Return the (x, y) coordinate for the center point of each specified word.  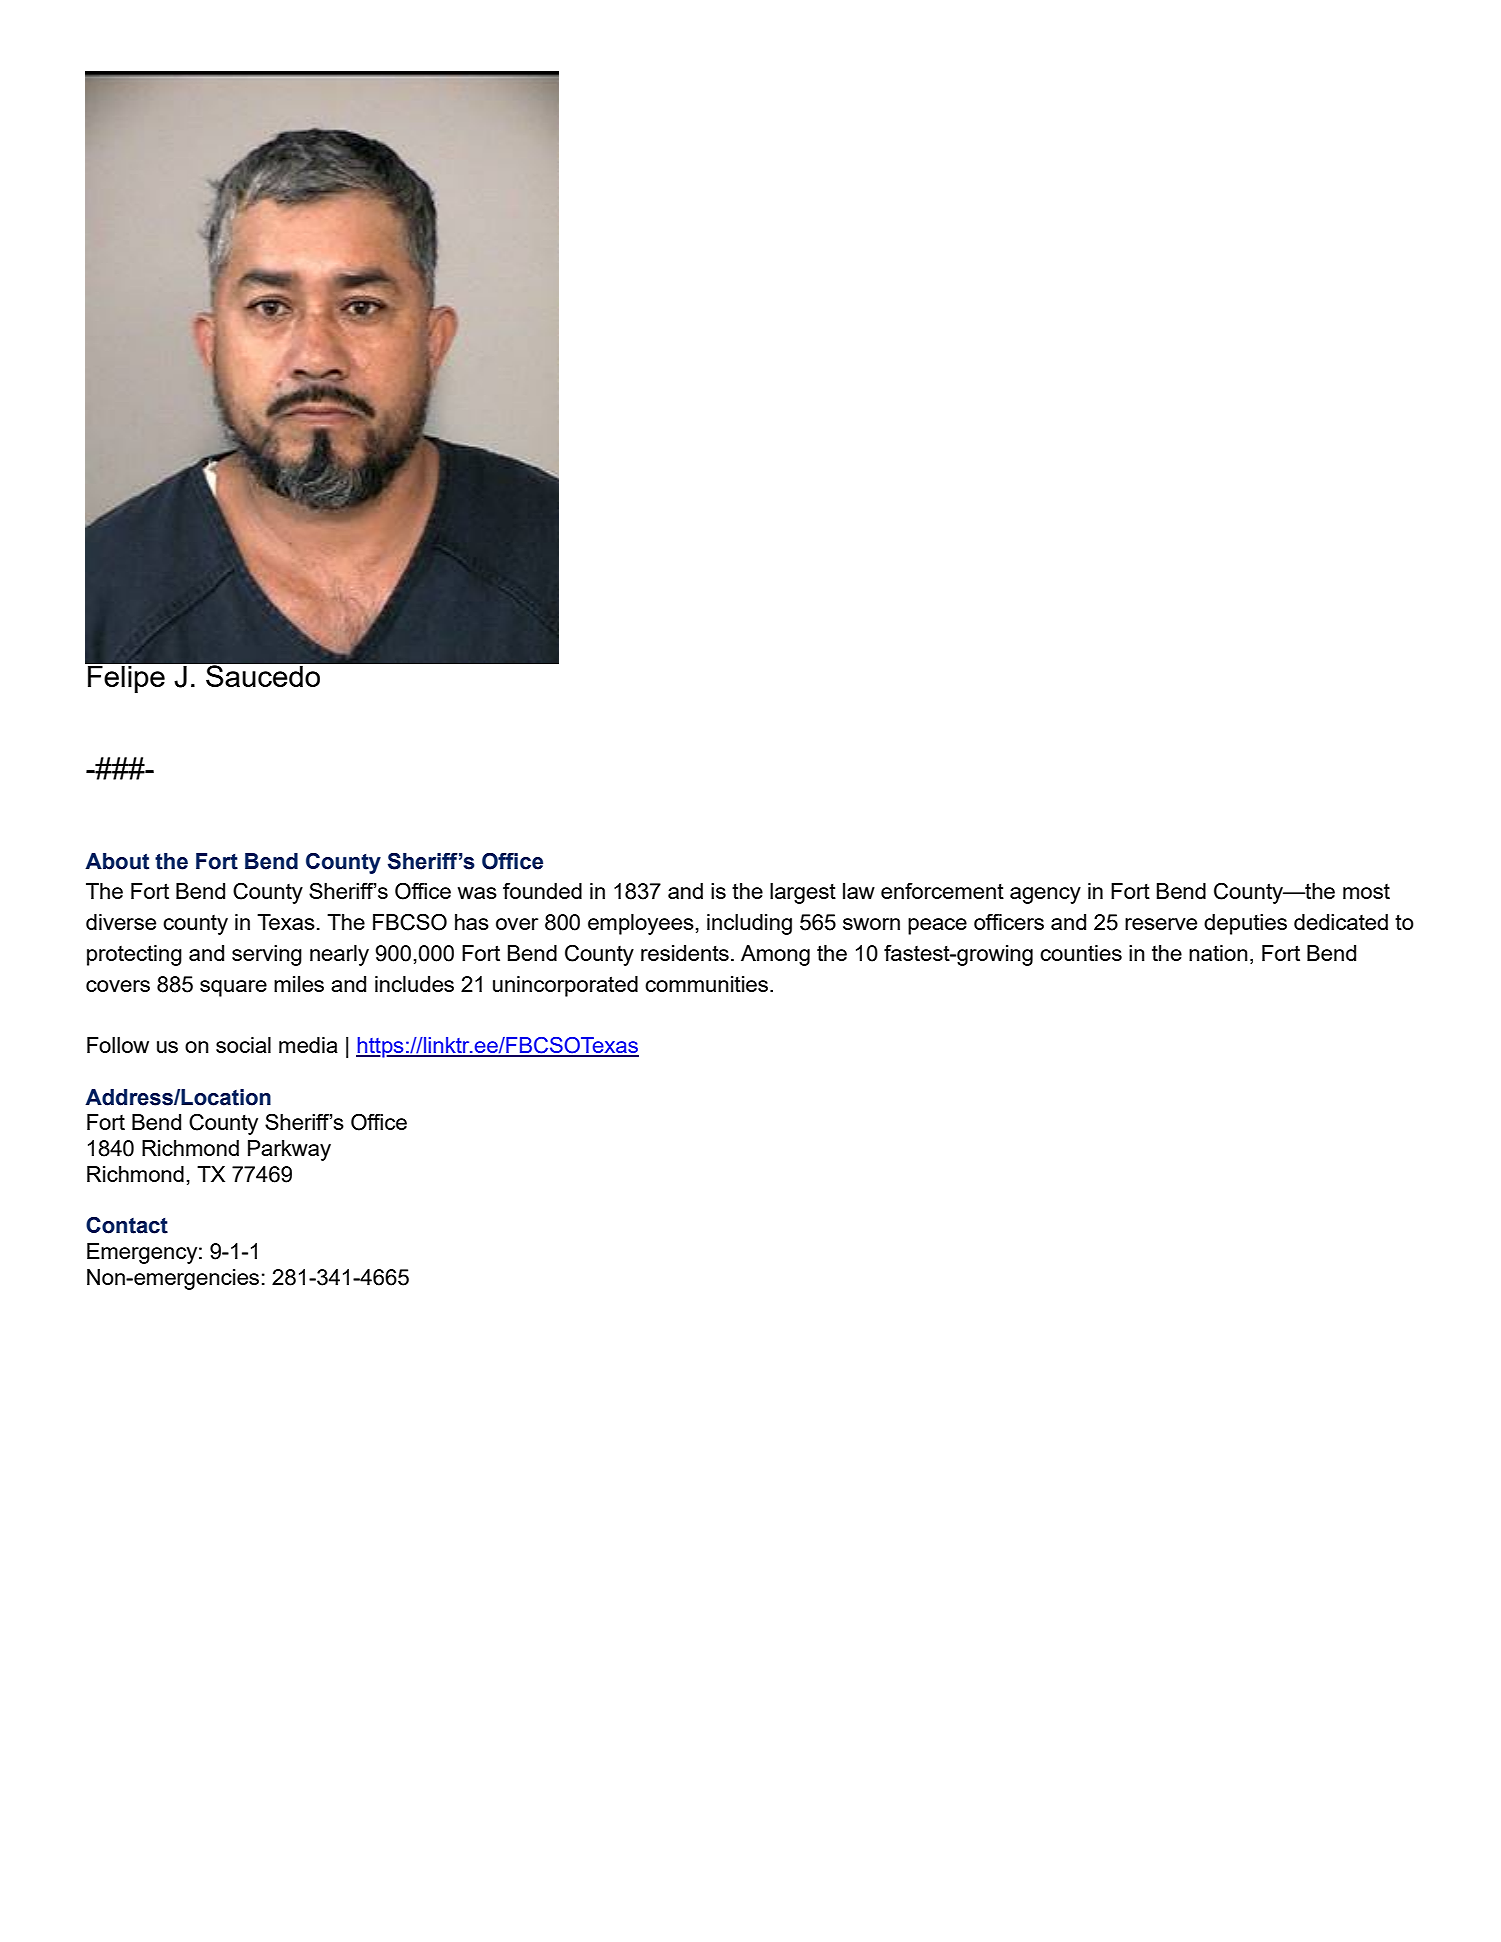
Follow (118, 1045)
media (308, 1045)
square (233, 988)
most (1366, 891)
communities (708, 984)
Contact (127, 1225)
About (117, 861)
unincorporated (565, 986)
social (243, 1045)
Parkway (289, 1150)
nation (1218, 953)
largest (803, 893)
